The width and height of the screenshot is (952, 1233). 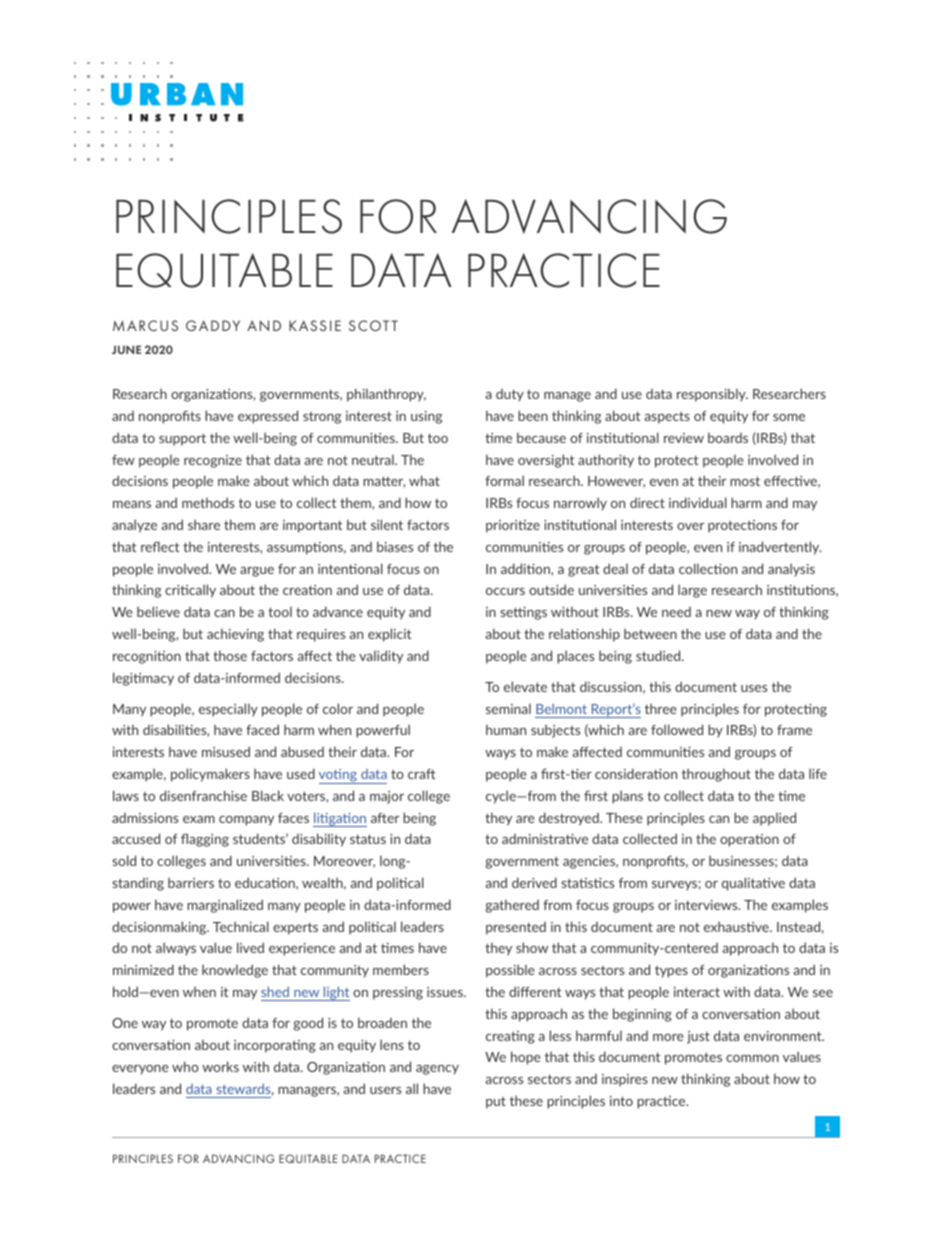 What do you see at coordinates (220, 1066) in the screenshot?
I see `works` at bounding box center [220, 1066].
